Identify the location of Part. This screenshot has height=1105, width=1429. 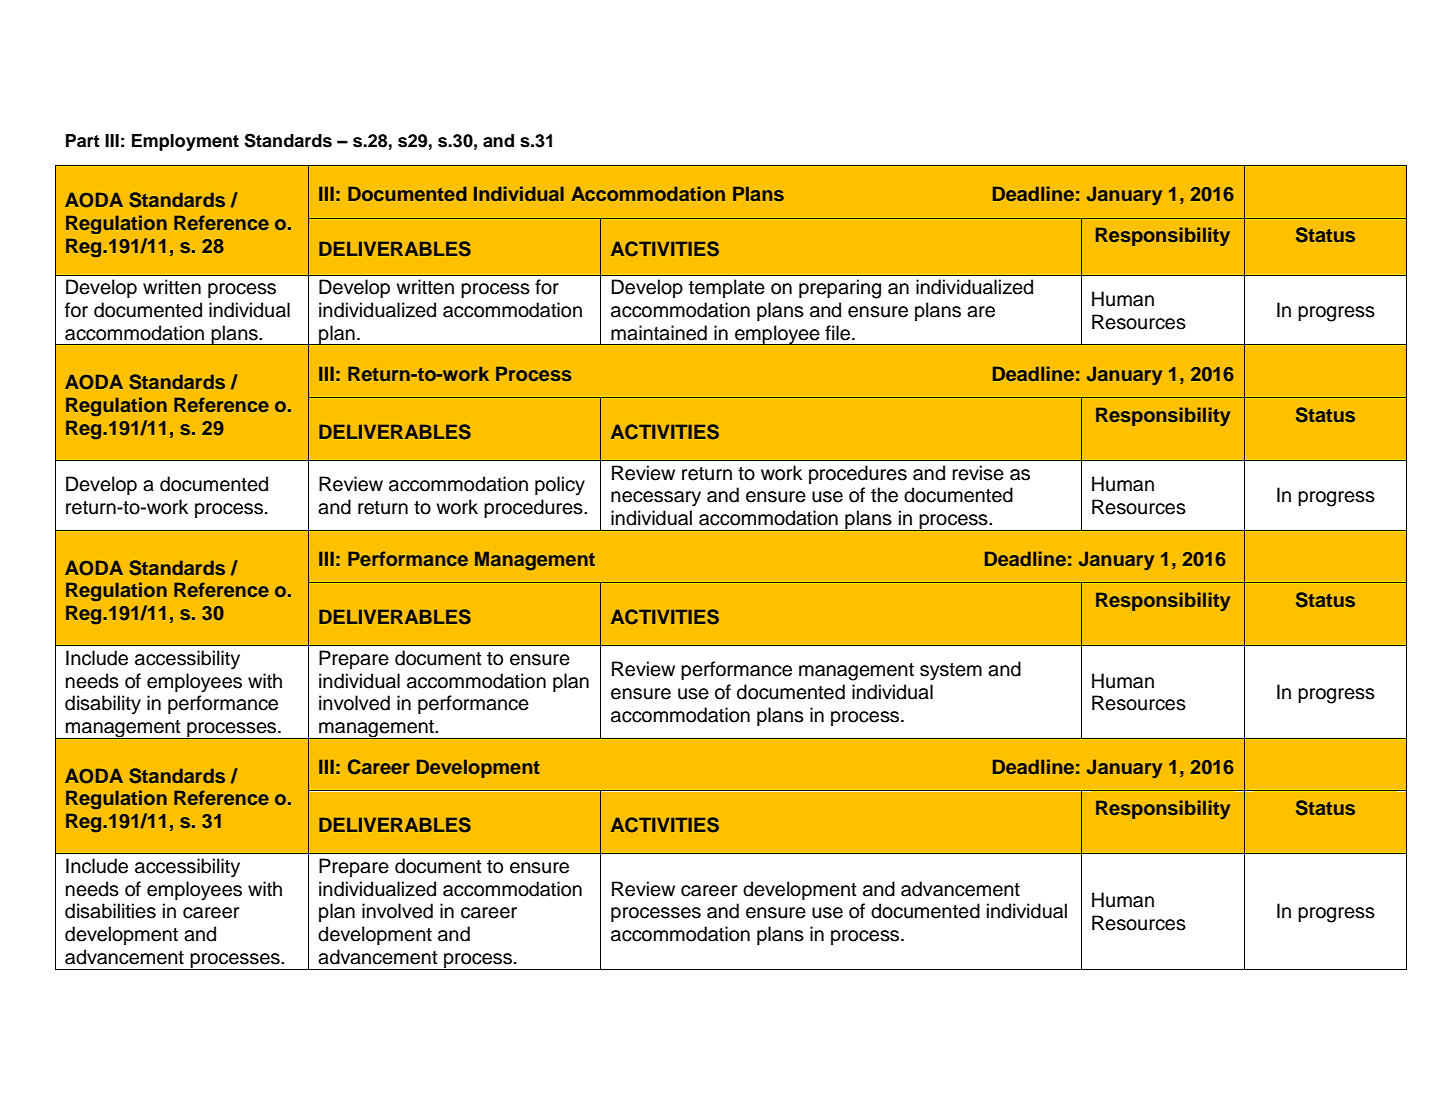
(83, 141).
